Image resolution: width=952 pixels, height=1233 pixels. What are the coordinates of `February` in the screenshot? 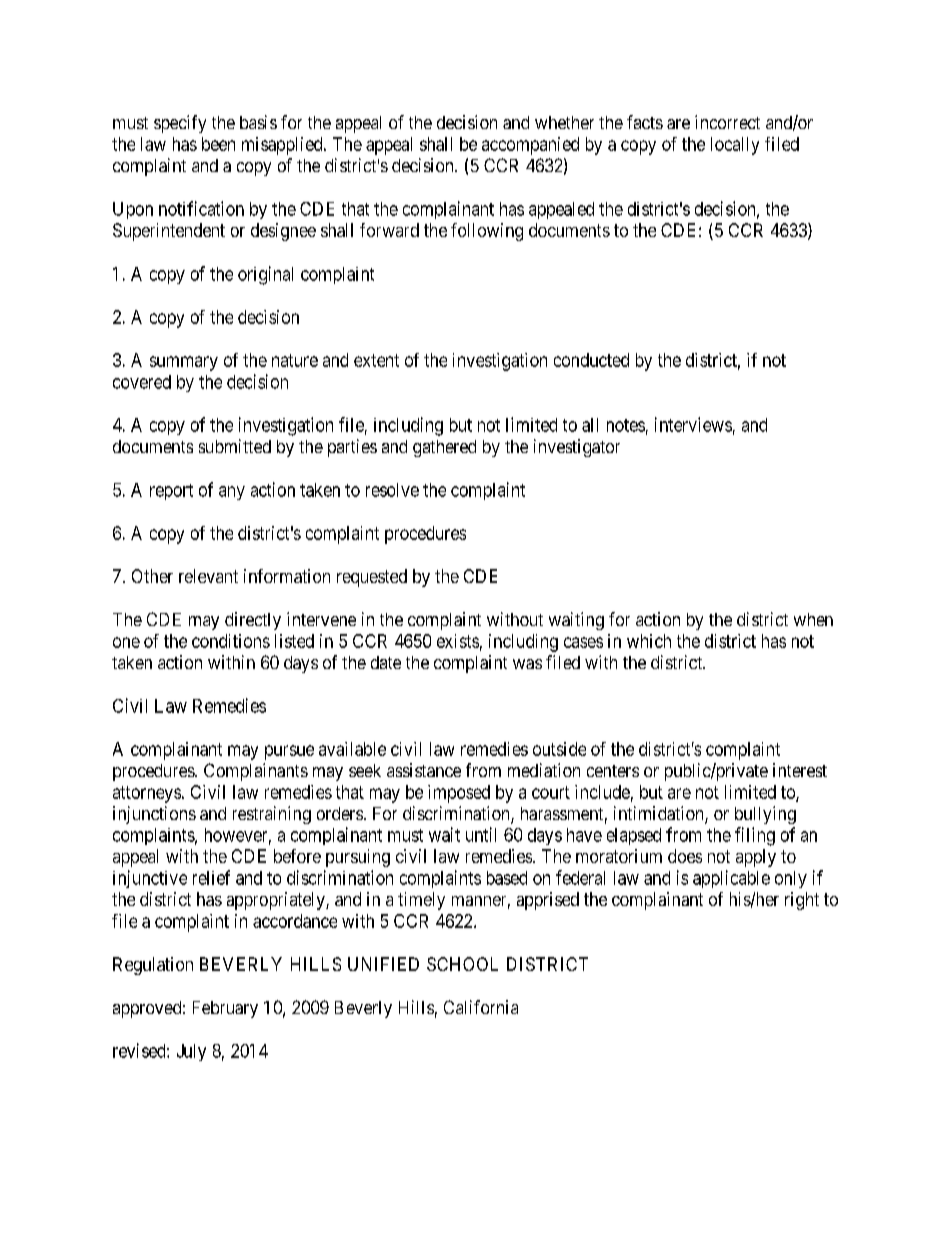 It's located at (225, 1009).
